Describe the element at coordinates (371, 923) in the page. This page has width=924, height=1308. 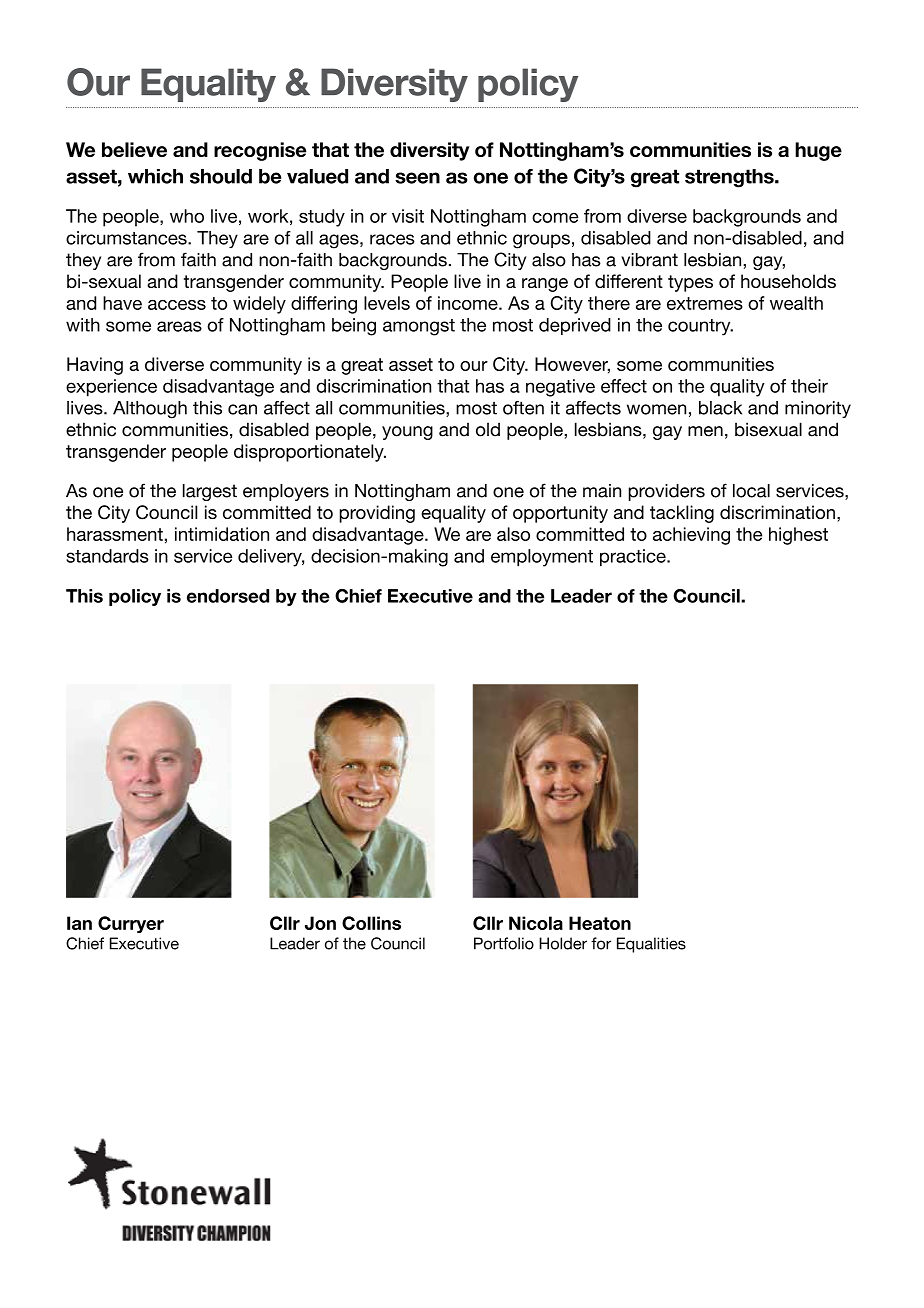
I see `Collins` at that location.
